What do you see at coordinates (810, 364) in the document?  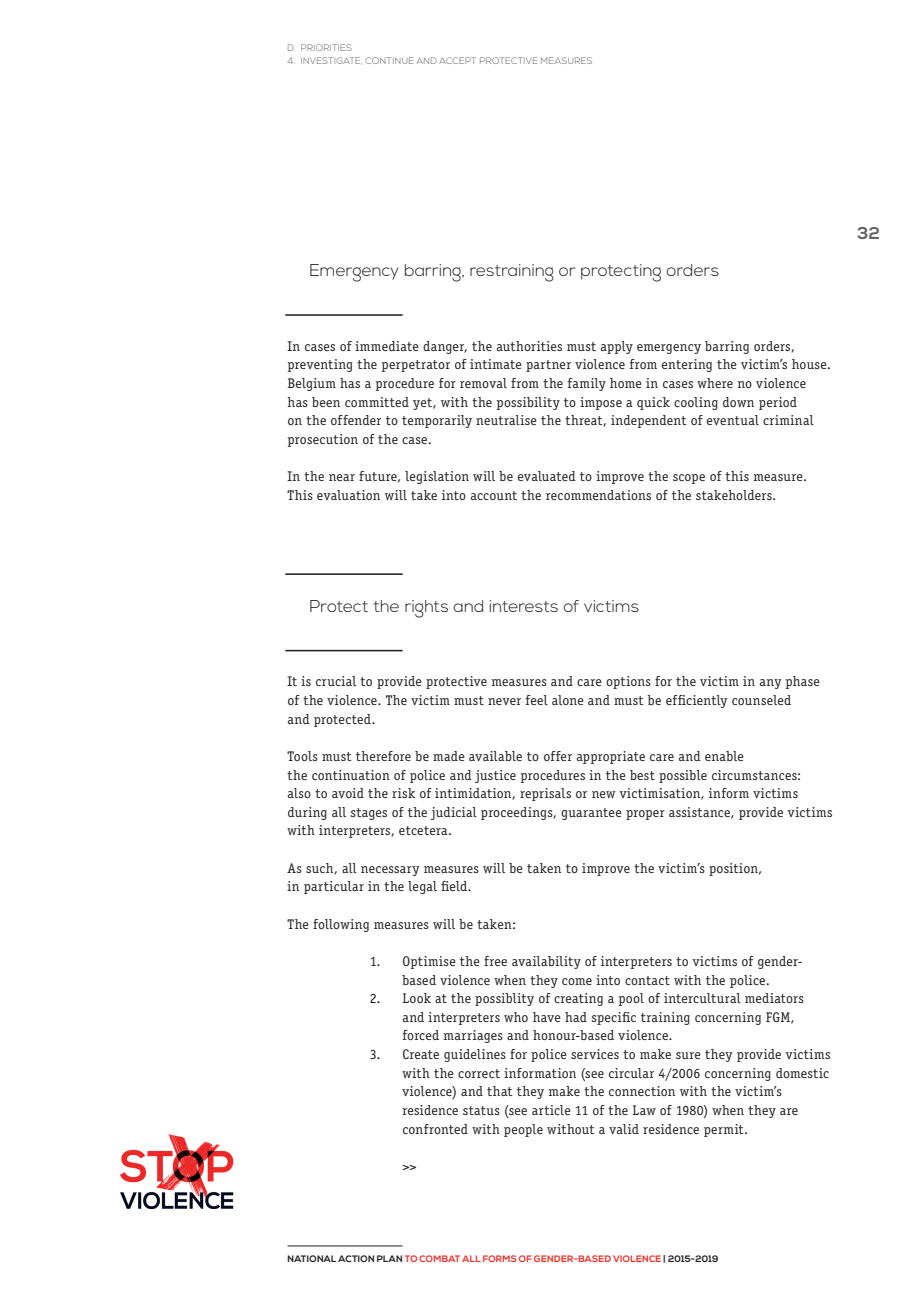 I see `house` at bounding box center [810, 364].
